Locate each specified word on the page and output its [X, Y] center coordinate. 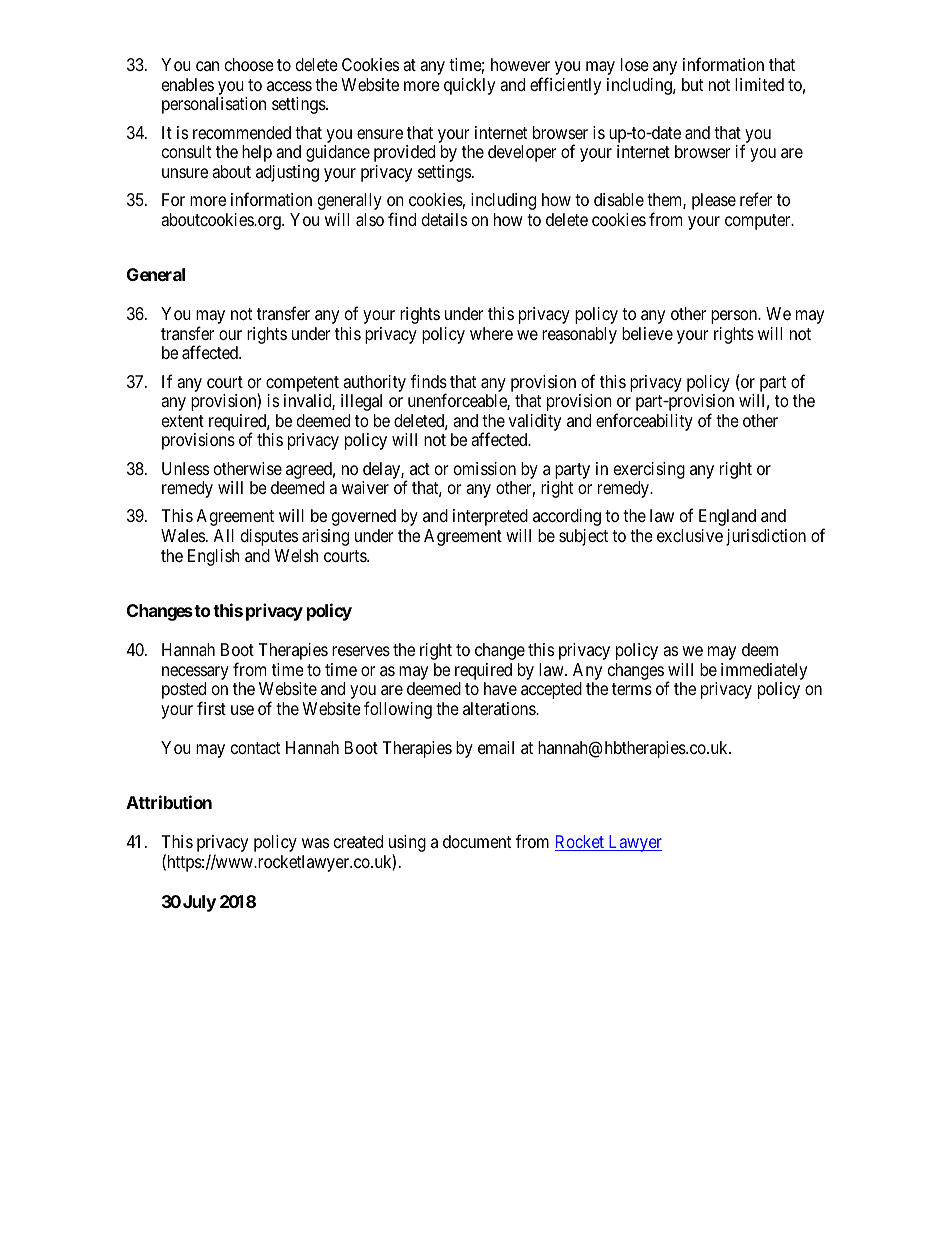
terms [632, 689]
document [477, 841]
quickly [469, 86]
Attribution [169, 802]
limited [759, 84]
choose [249, 64]
